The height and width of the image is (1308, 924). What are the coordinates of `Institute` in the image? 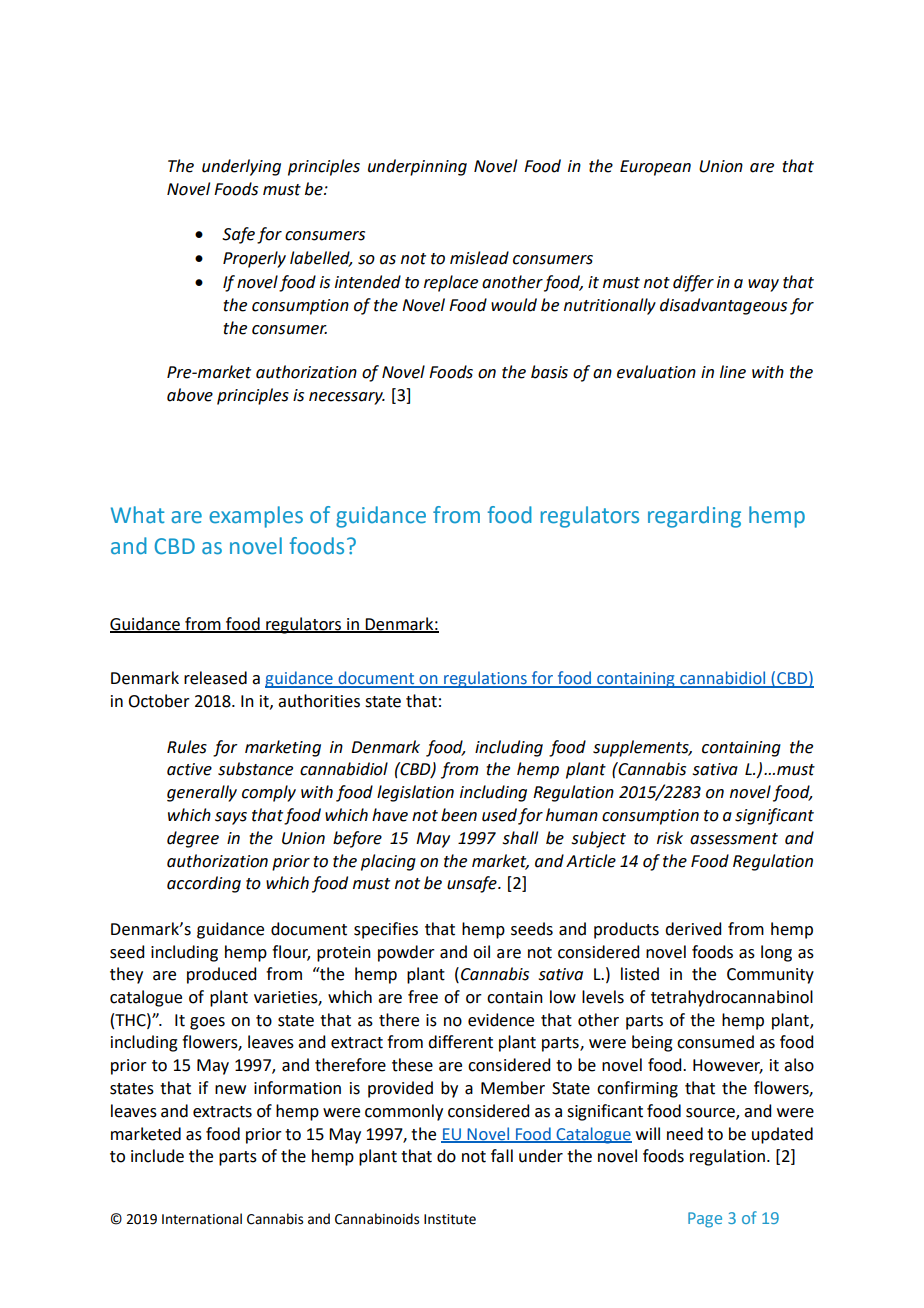 It's located at (450, 1219).
